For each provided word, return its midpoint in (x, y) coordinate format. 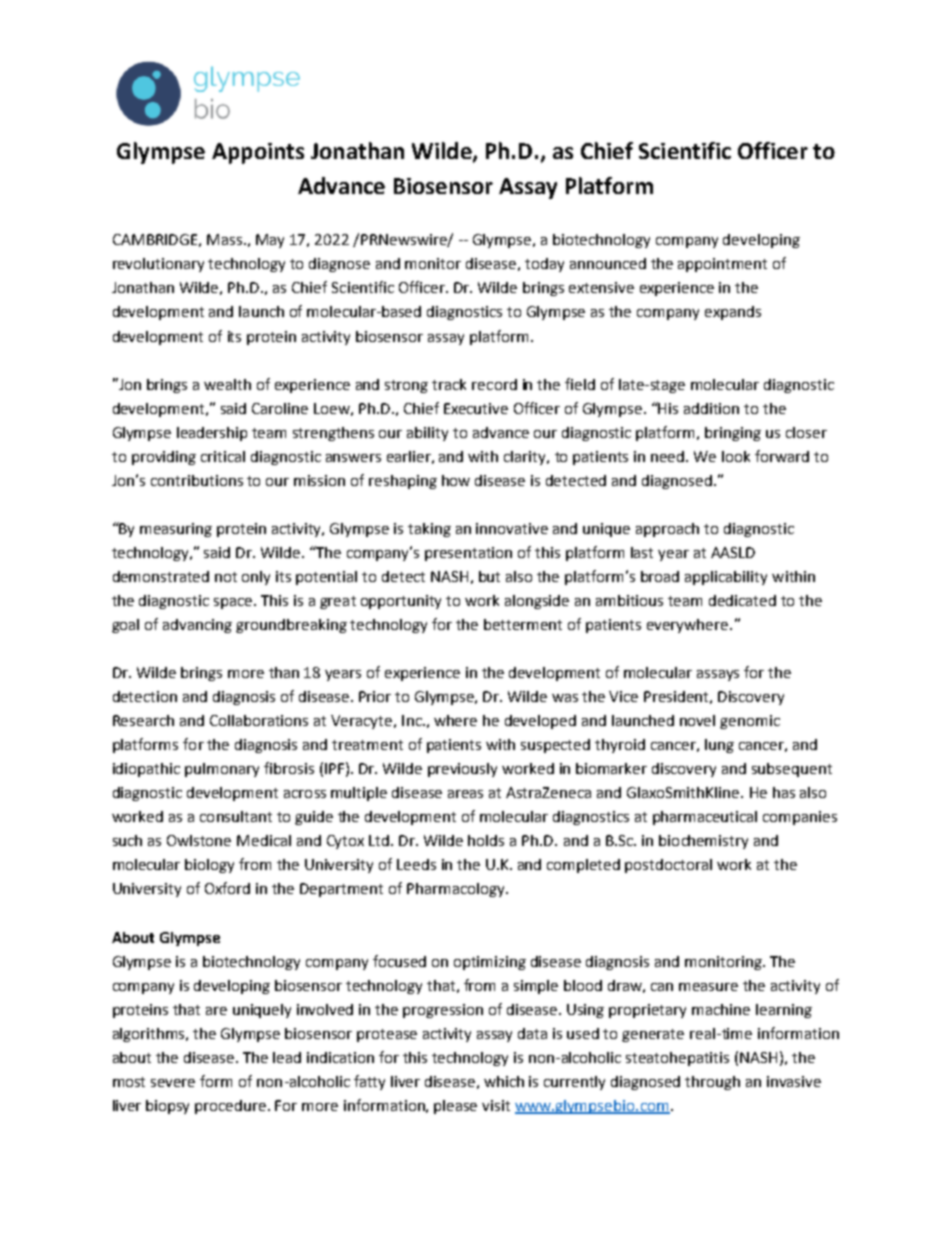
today (544, 265)
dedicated (742, 600)
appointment (722, 265)
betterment (523, 624)
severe (173, 1083)
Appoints (258, 153)
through (712, 1083)
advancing (197, 626)
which (504, 1081)
